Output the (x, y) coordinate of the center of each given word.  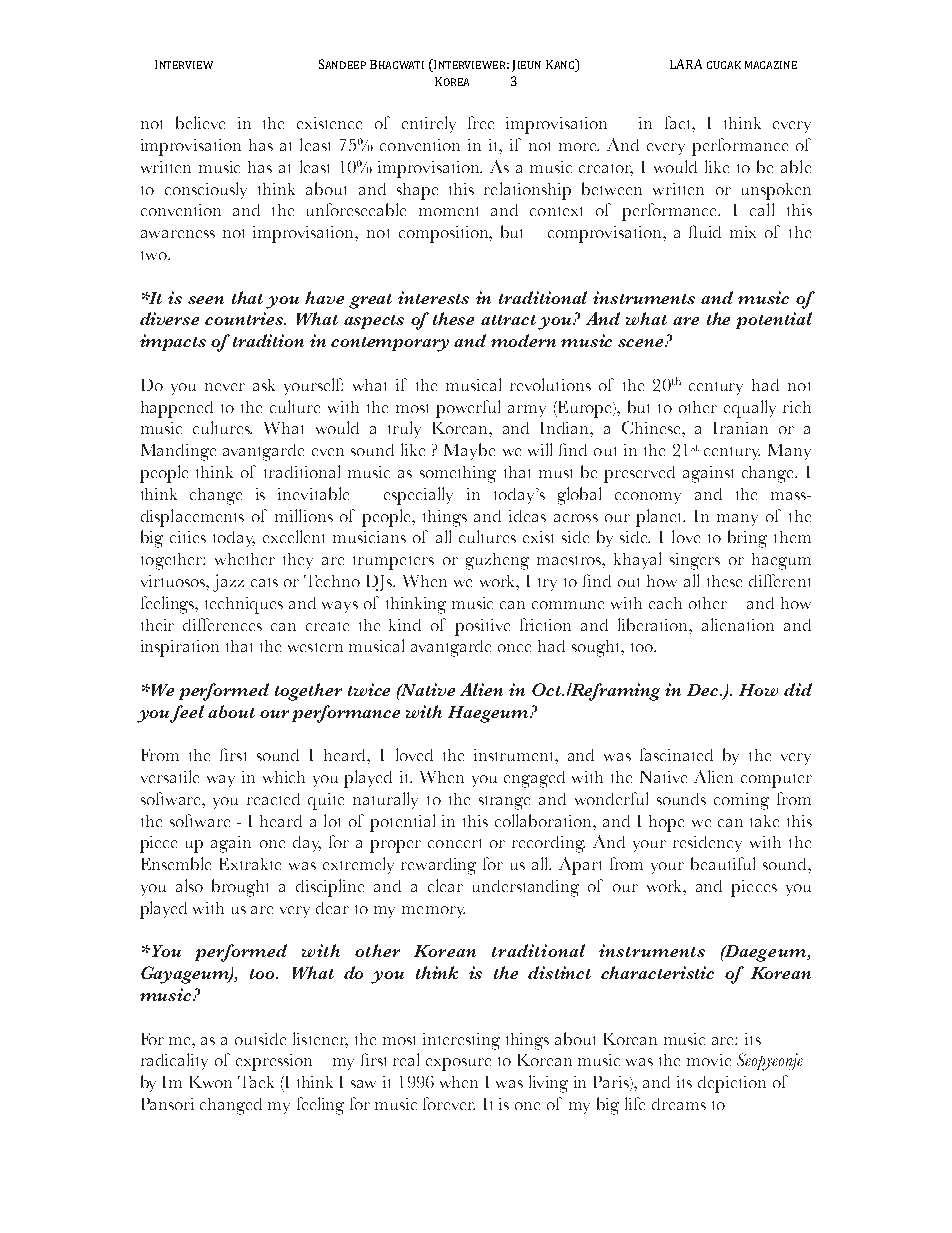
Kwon (211, 1082)
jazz (228, 583)
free (481, 122)
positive (482, 627)
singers (695, 561)
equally (750, 409)
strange (504, 803)
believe (200, 122)
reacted (273, 799)
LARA (686, 64)
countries (245, 318)
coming (741, 801)
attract (508, 320)
